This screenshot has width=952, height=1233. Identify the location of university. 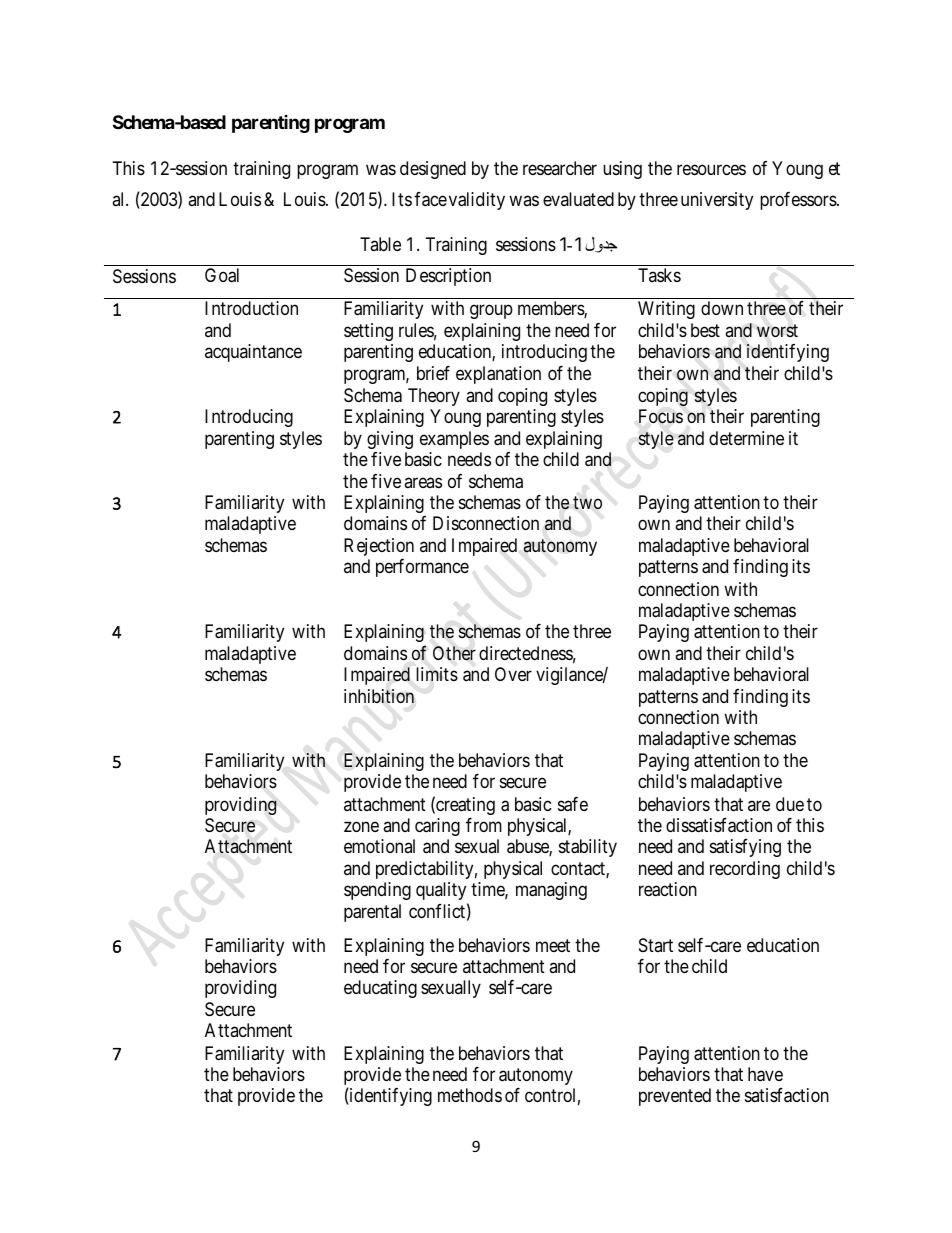
(717, 201).
